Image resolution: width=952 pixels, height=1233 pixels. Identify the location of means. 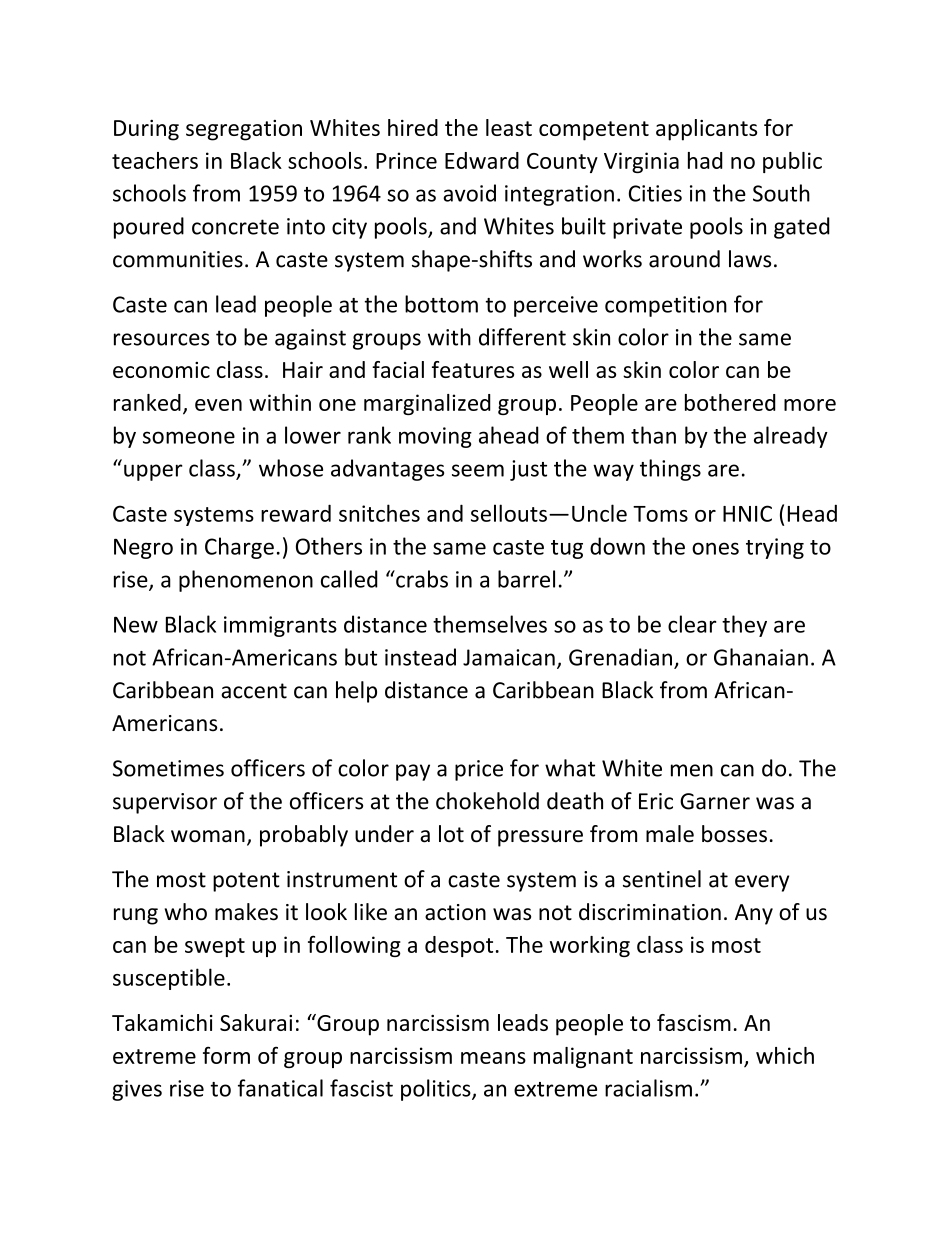
(493, 1058).
